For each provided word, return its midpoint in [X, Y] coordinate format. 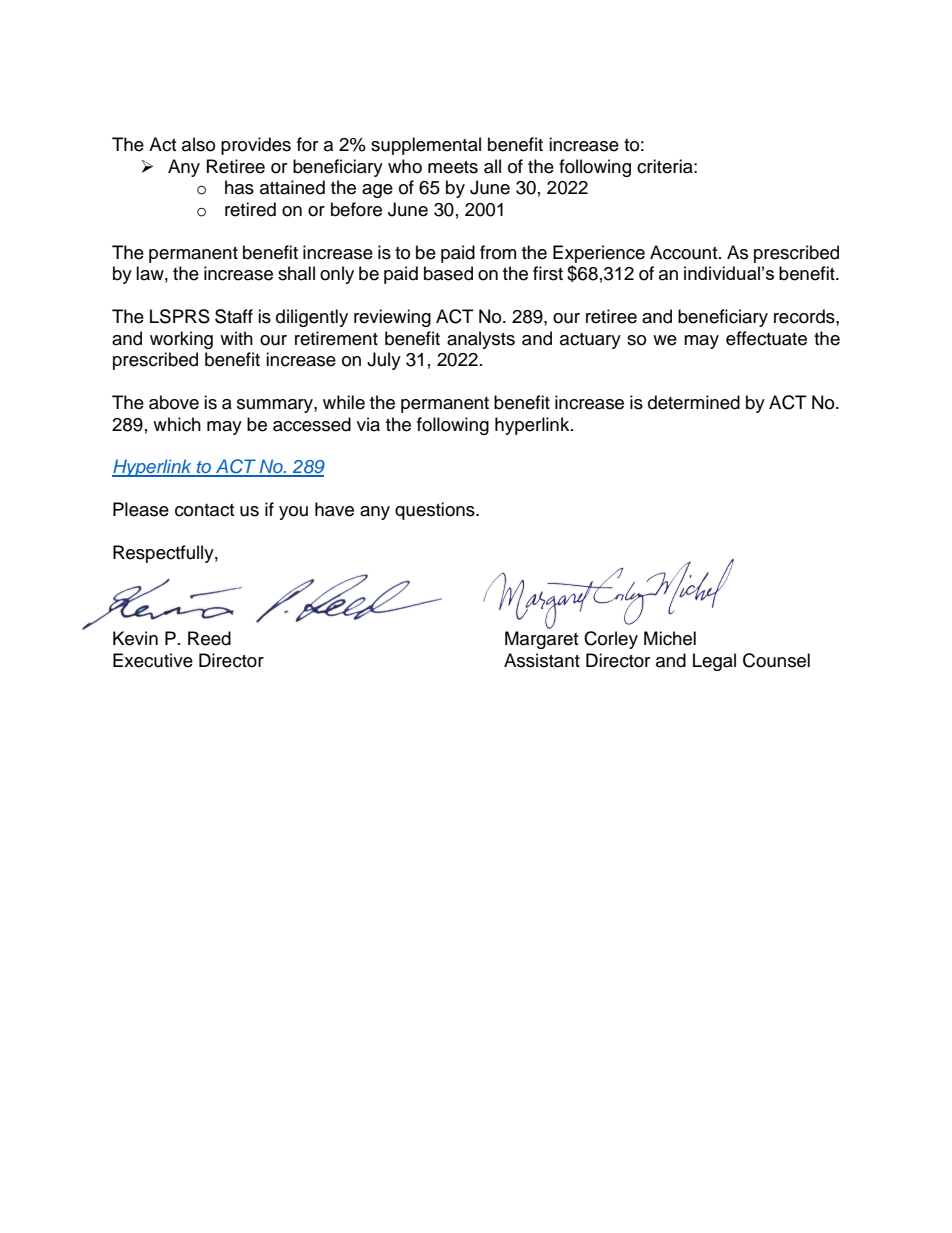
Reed [209, 638]
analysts [481, 340]
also [198, 144]
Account [685, 252]
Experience [599, 254]
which [177, 424]
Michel [670, 638]
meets [453, 167]
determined [694, 402]
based [448, 273]
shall [296, 273]
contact [204, 510]
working [181, 340]
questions [436, 511]
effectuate [766, 338]
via [368, 424]
